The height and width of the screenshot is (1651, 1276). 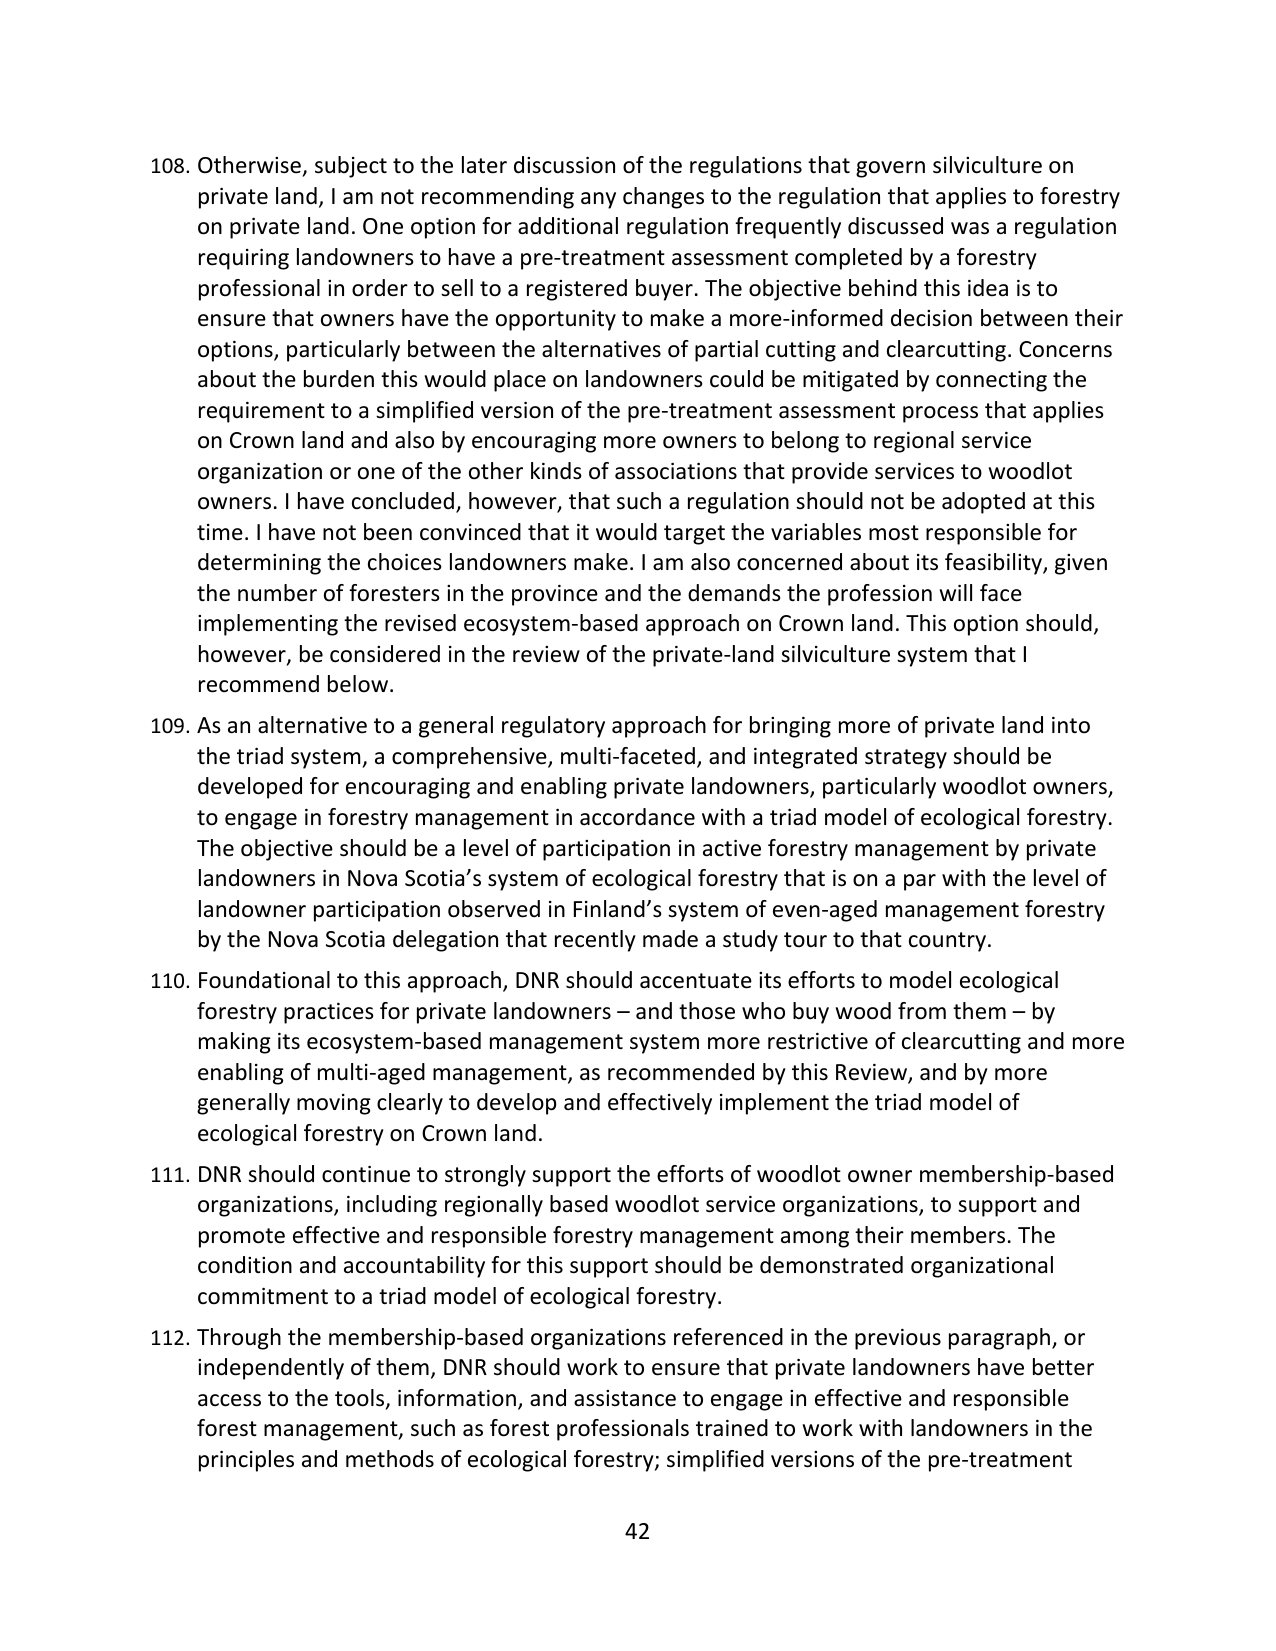 What do you see at coordinates (983, 503) in the screenshot?
I see `adopted` at bounding box center [983, 503].
